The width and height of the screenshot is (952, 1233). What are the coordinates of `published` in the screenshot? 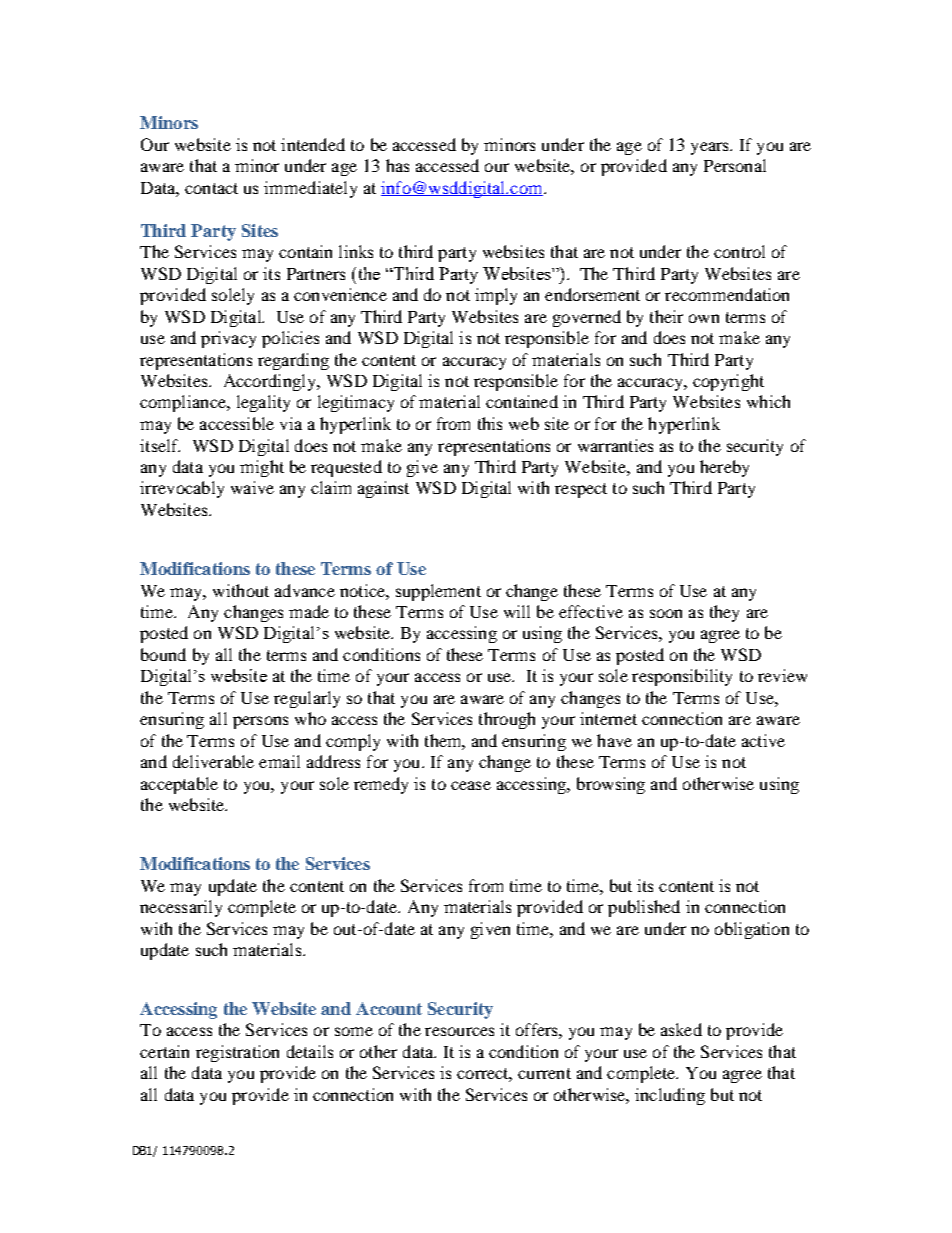 It's located at (644, 908).
